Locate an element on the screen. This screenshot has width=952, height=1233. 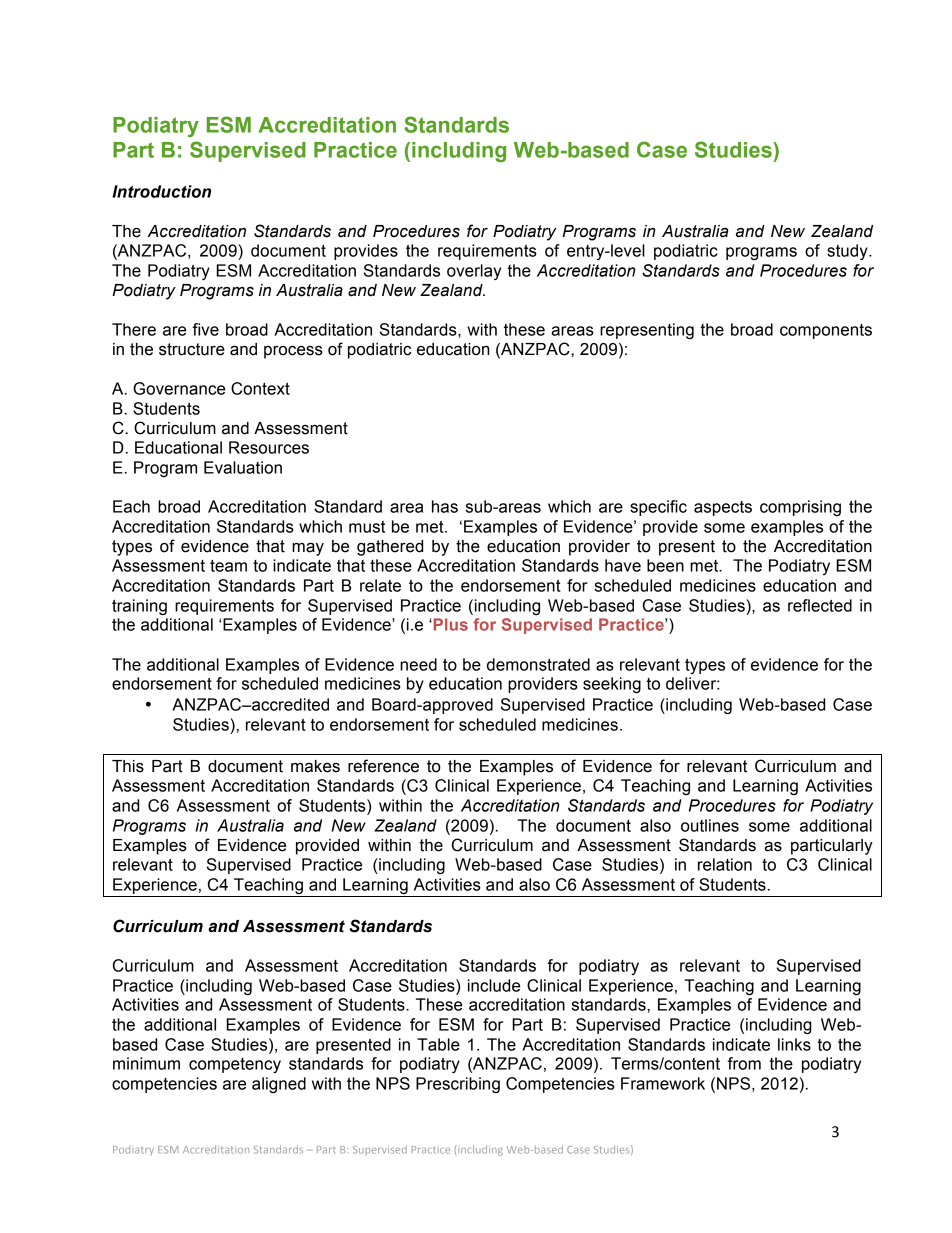
study is located at coordinates (848, 252).
